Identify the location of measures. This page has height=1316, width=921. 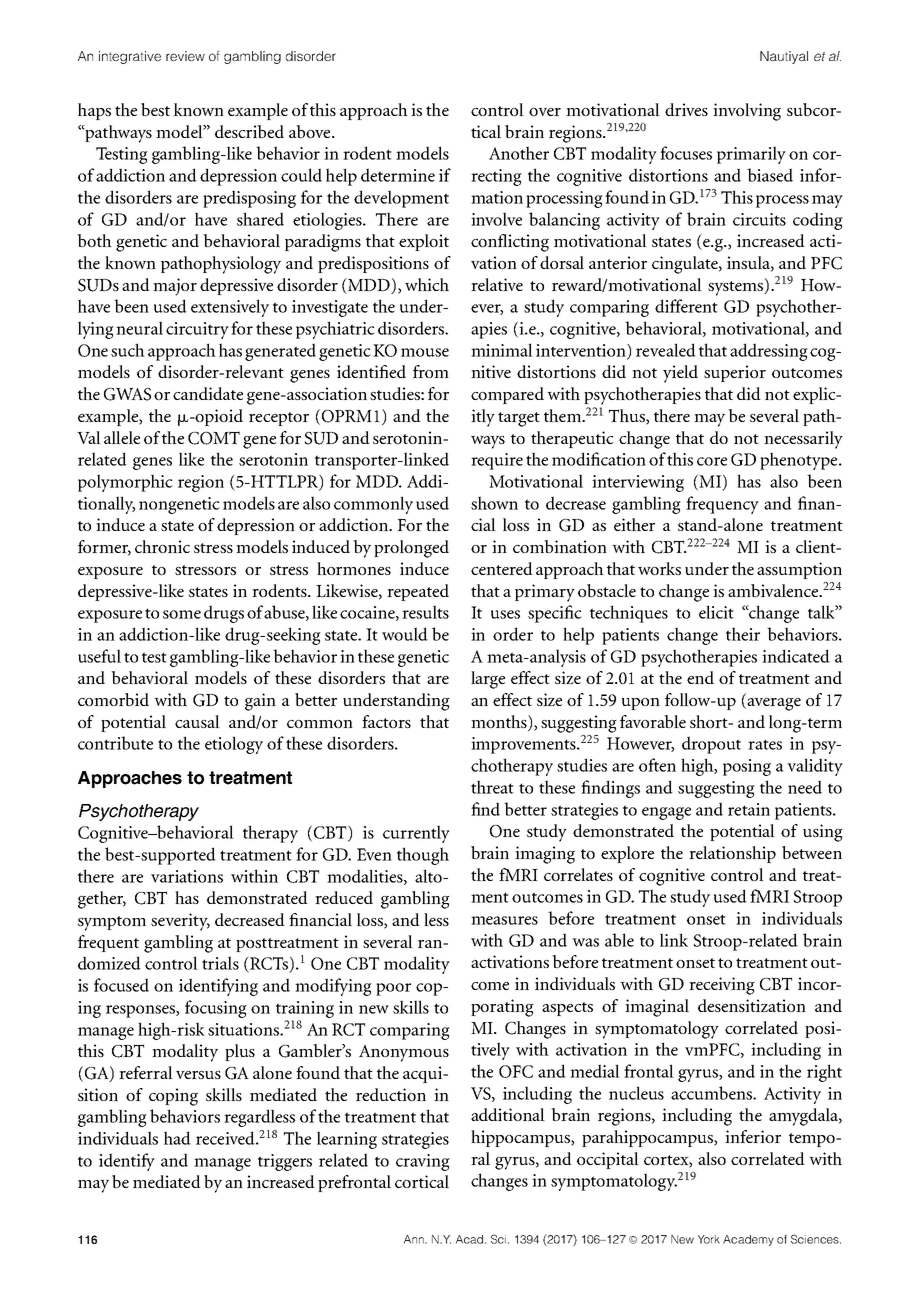
(504, 920).
